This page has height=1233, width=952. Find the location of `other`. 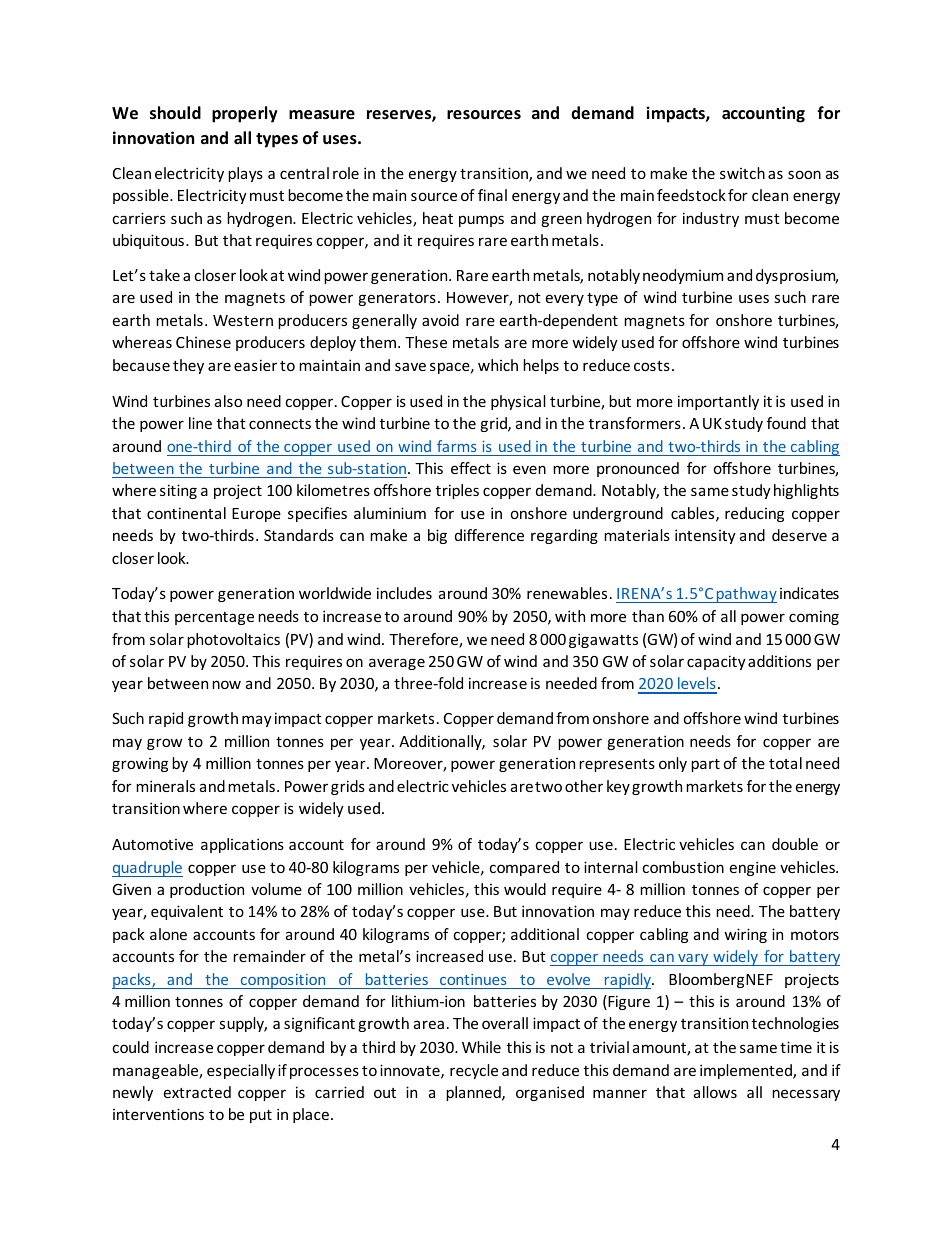

other is located at coordinates (584, 786).
